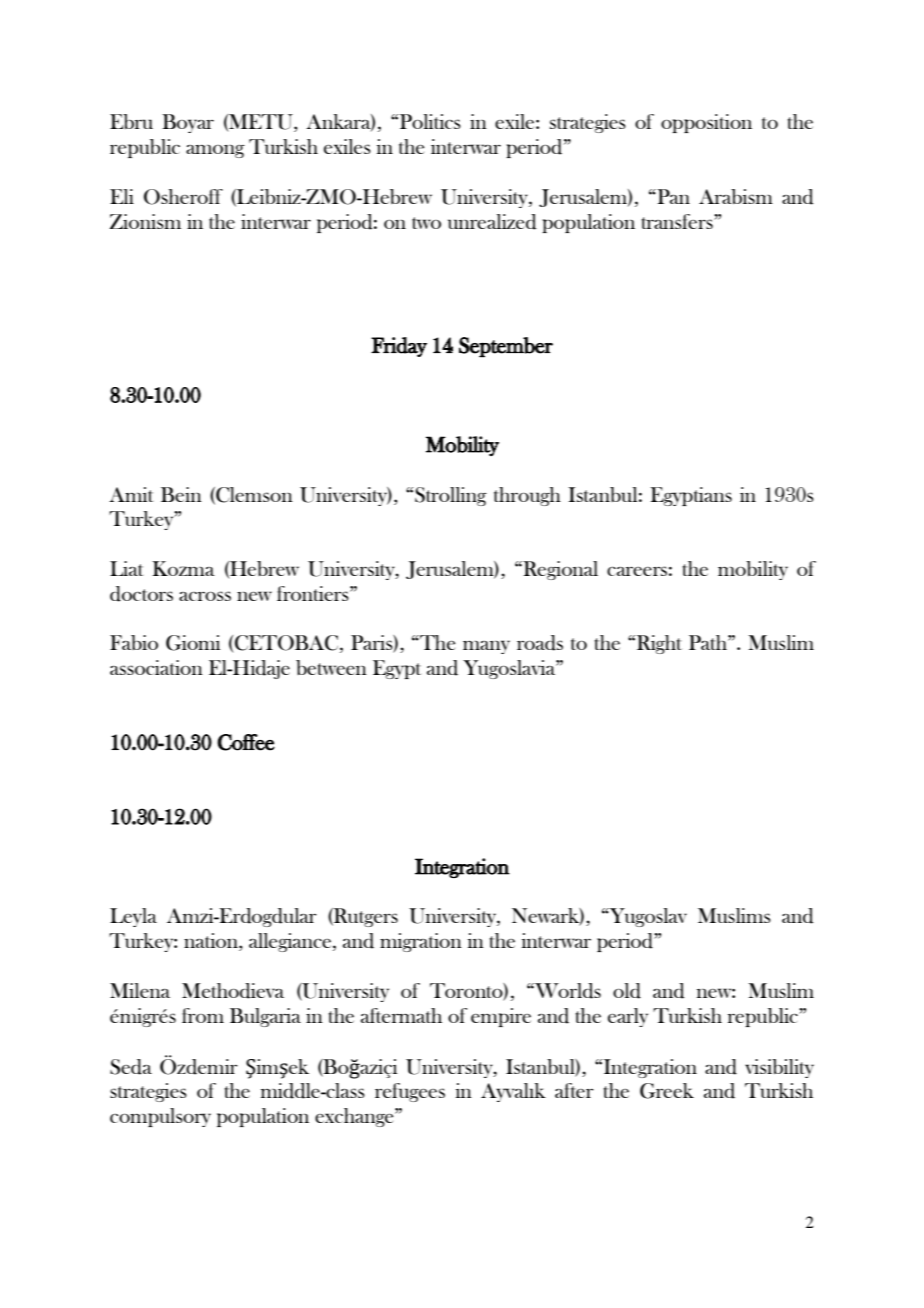 This screenshot has width=924, height=1308. Describe the element at coordinates (667, 1091) in the screenshot. I see `Greek` at that location.
